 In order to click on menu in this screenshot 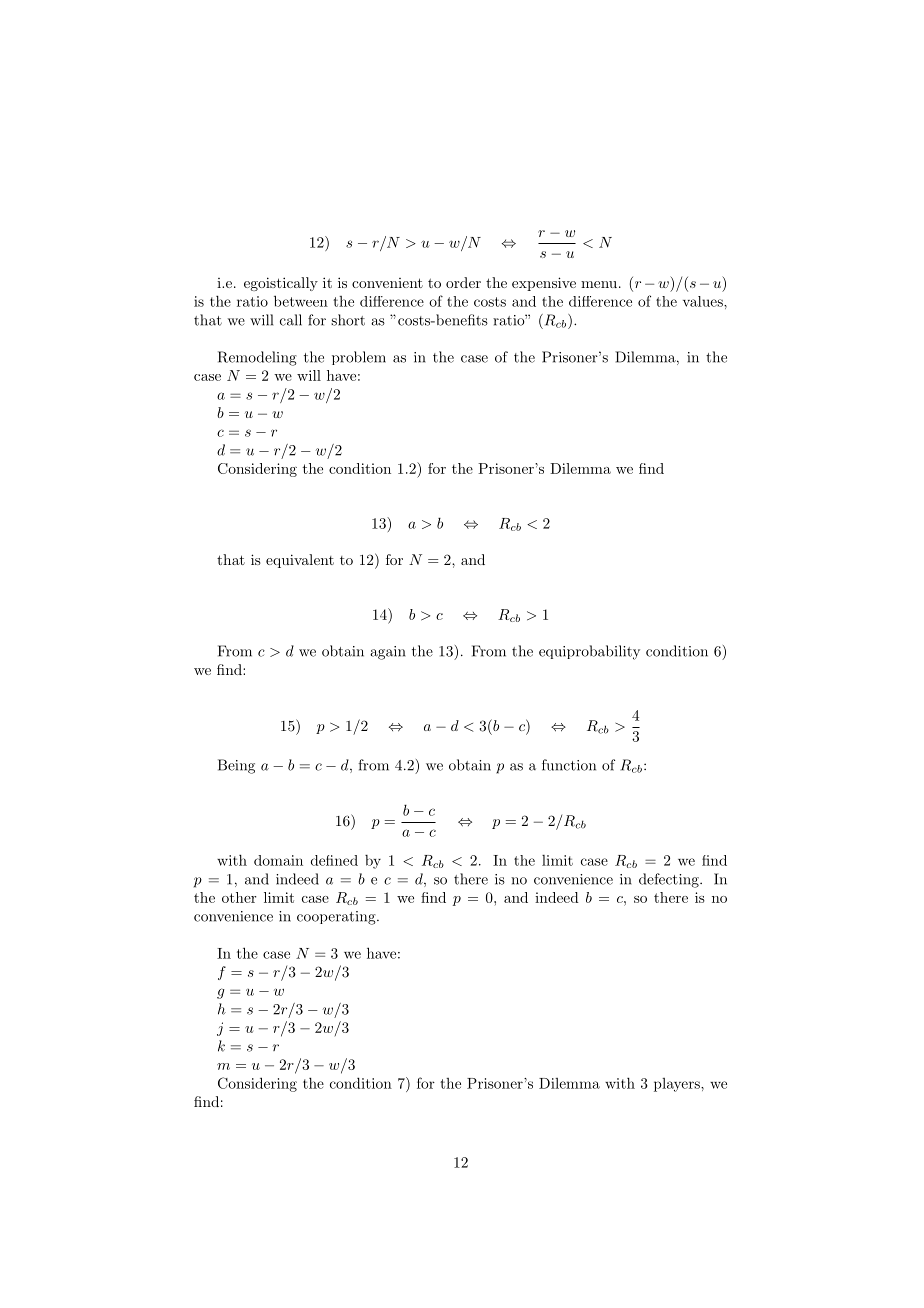, I will do `click(599, 284)`.
